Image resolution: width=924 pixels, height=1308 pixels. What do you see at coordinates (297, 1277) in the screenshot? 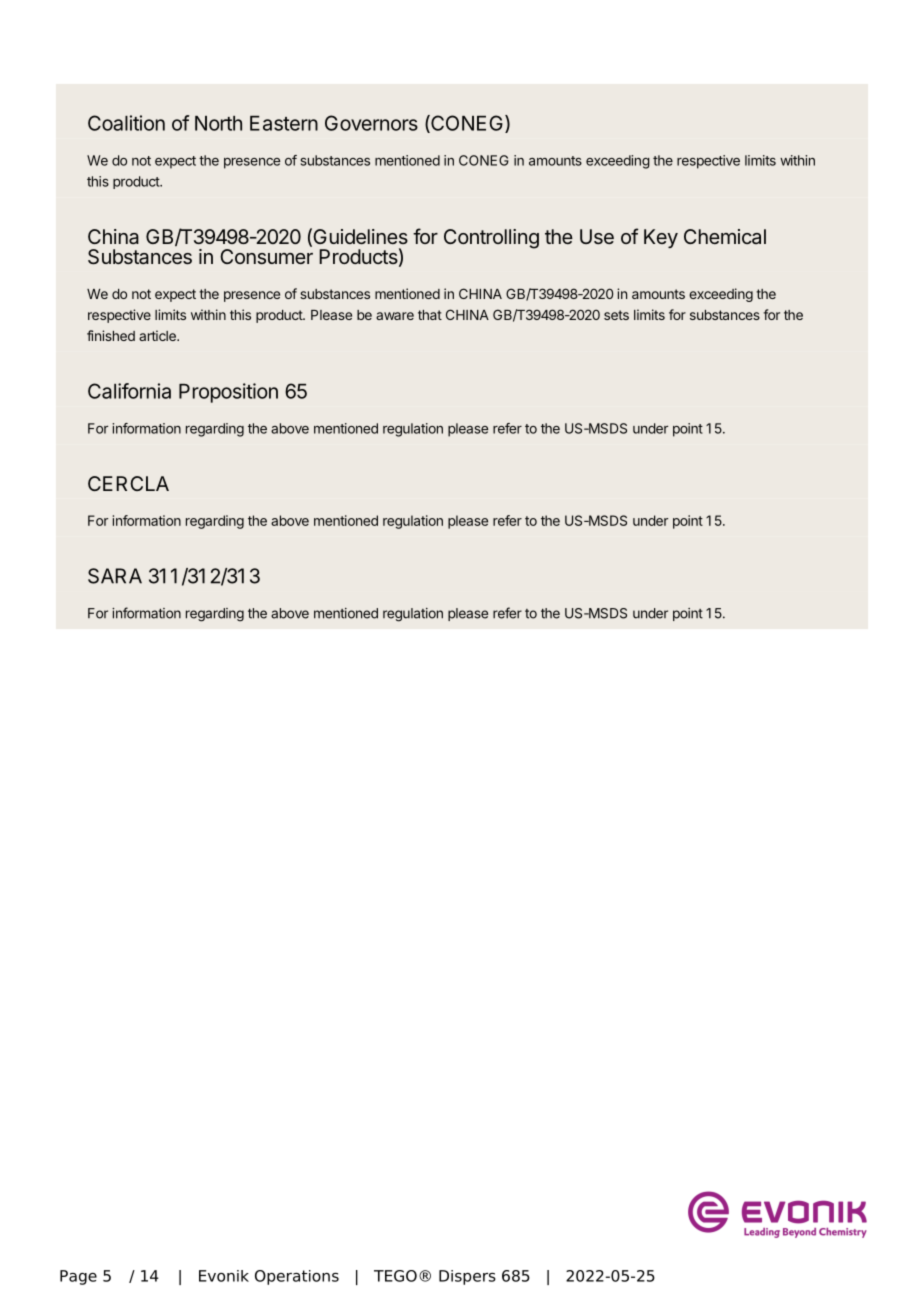
I see `Operations` at bounding box center [297, 1277].
